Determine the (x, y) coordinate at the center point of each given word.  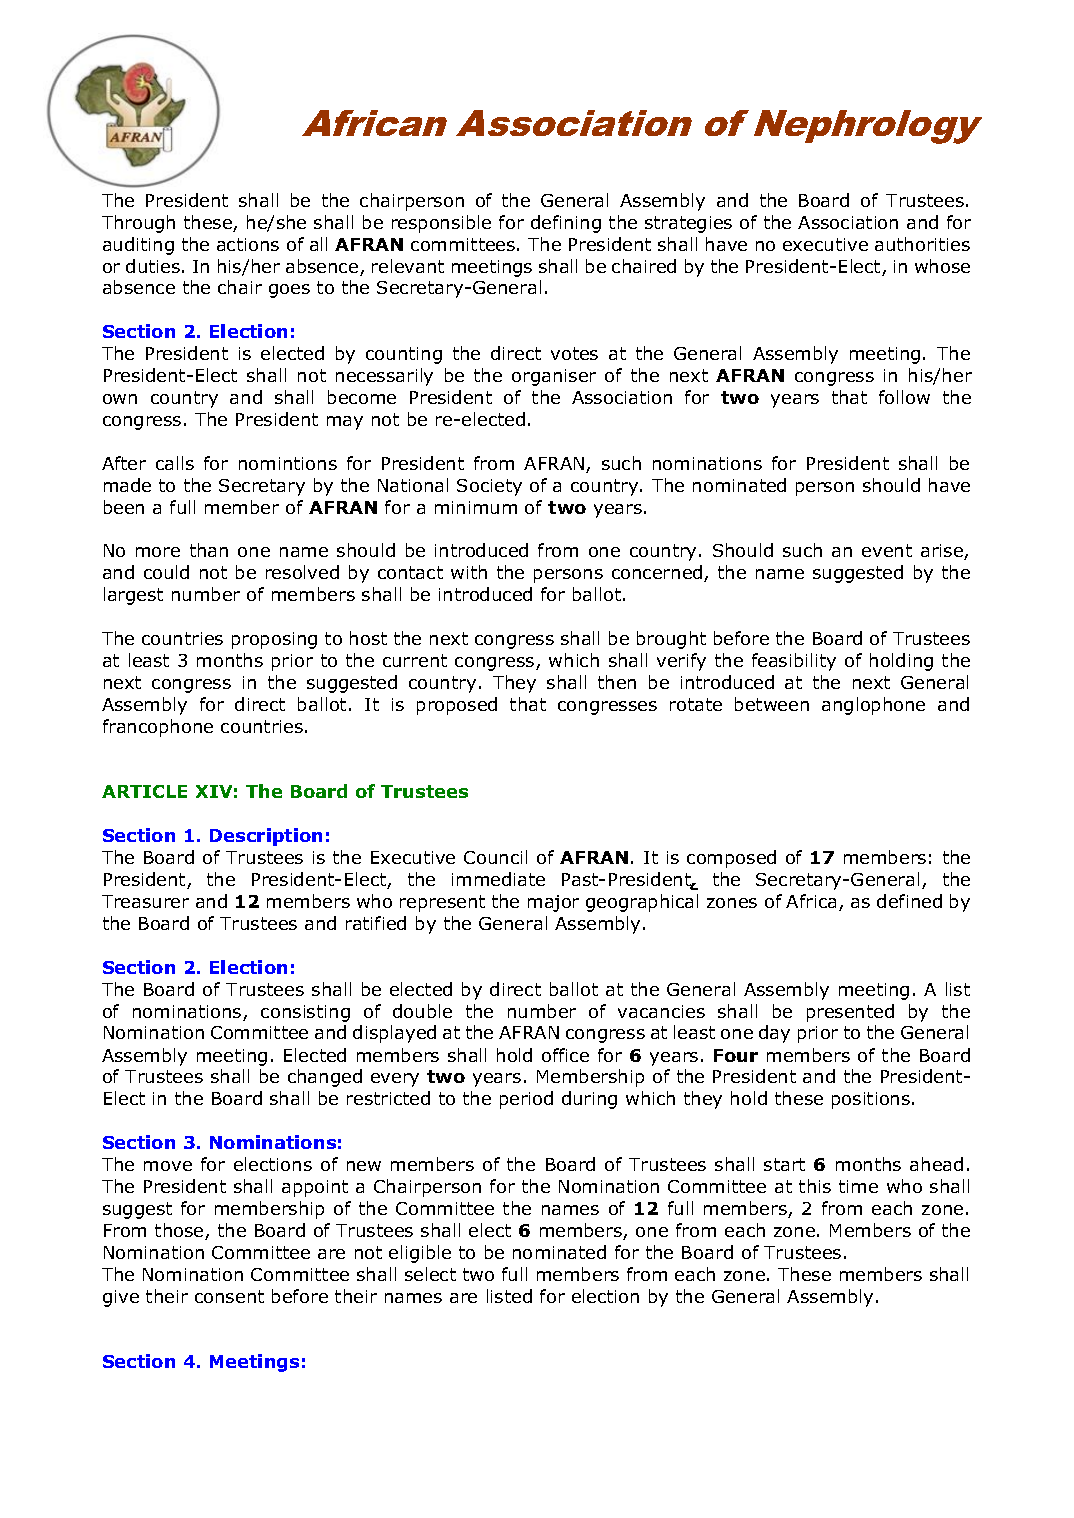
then (617, 682)
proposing (274, 640)
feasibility (794, 662)
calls (175, 463)
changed (325, 1078)
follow (904, 397)
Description (266, 837)
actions (248, 244)
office (565, 1055)
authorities (922, 244)
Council (495, 857)
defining (566, 224)
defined (909, 901)
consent (229, 1296)
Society (489, 487)
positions (871, 1100)
